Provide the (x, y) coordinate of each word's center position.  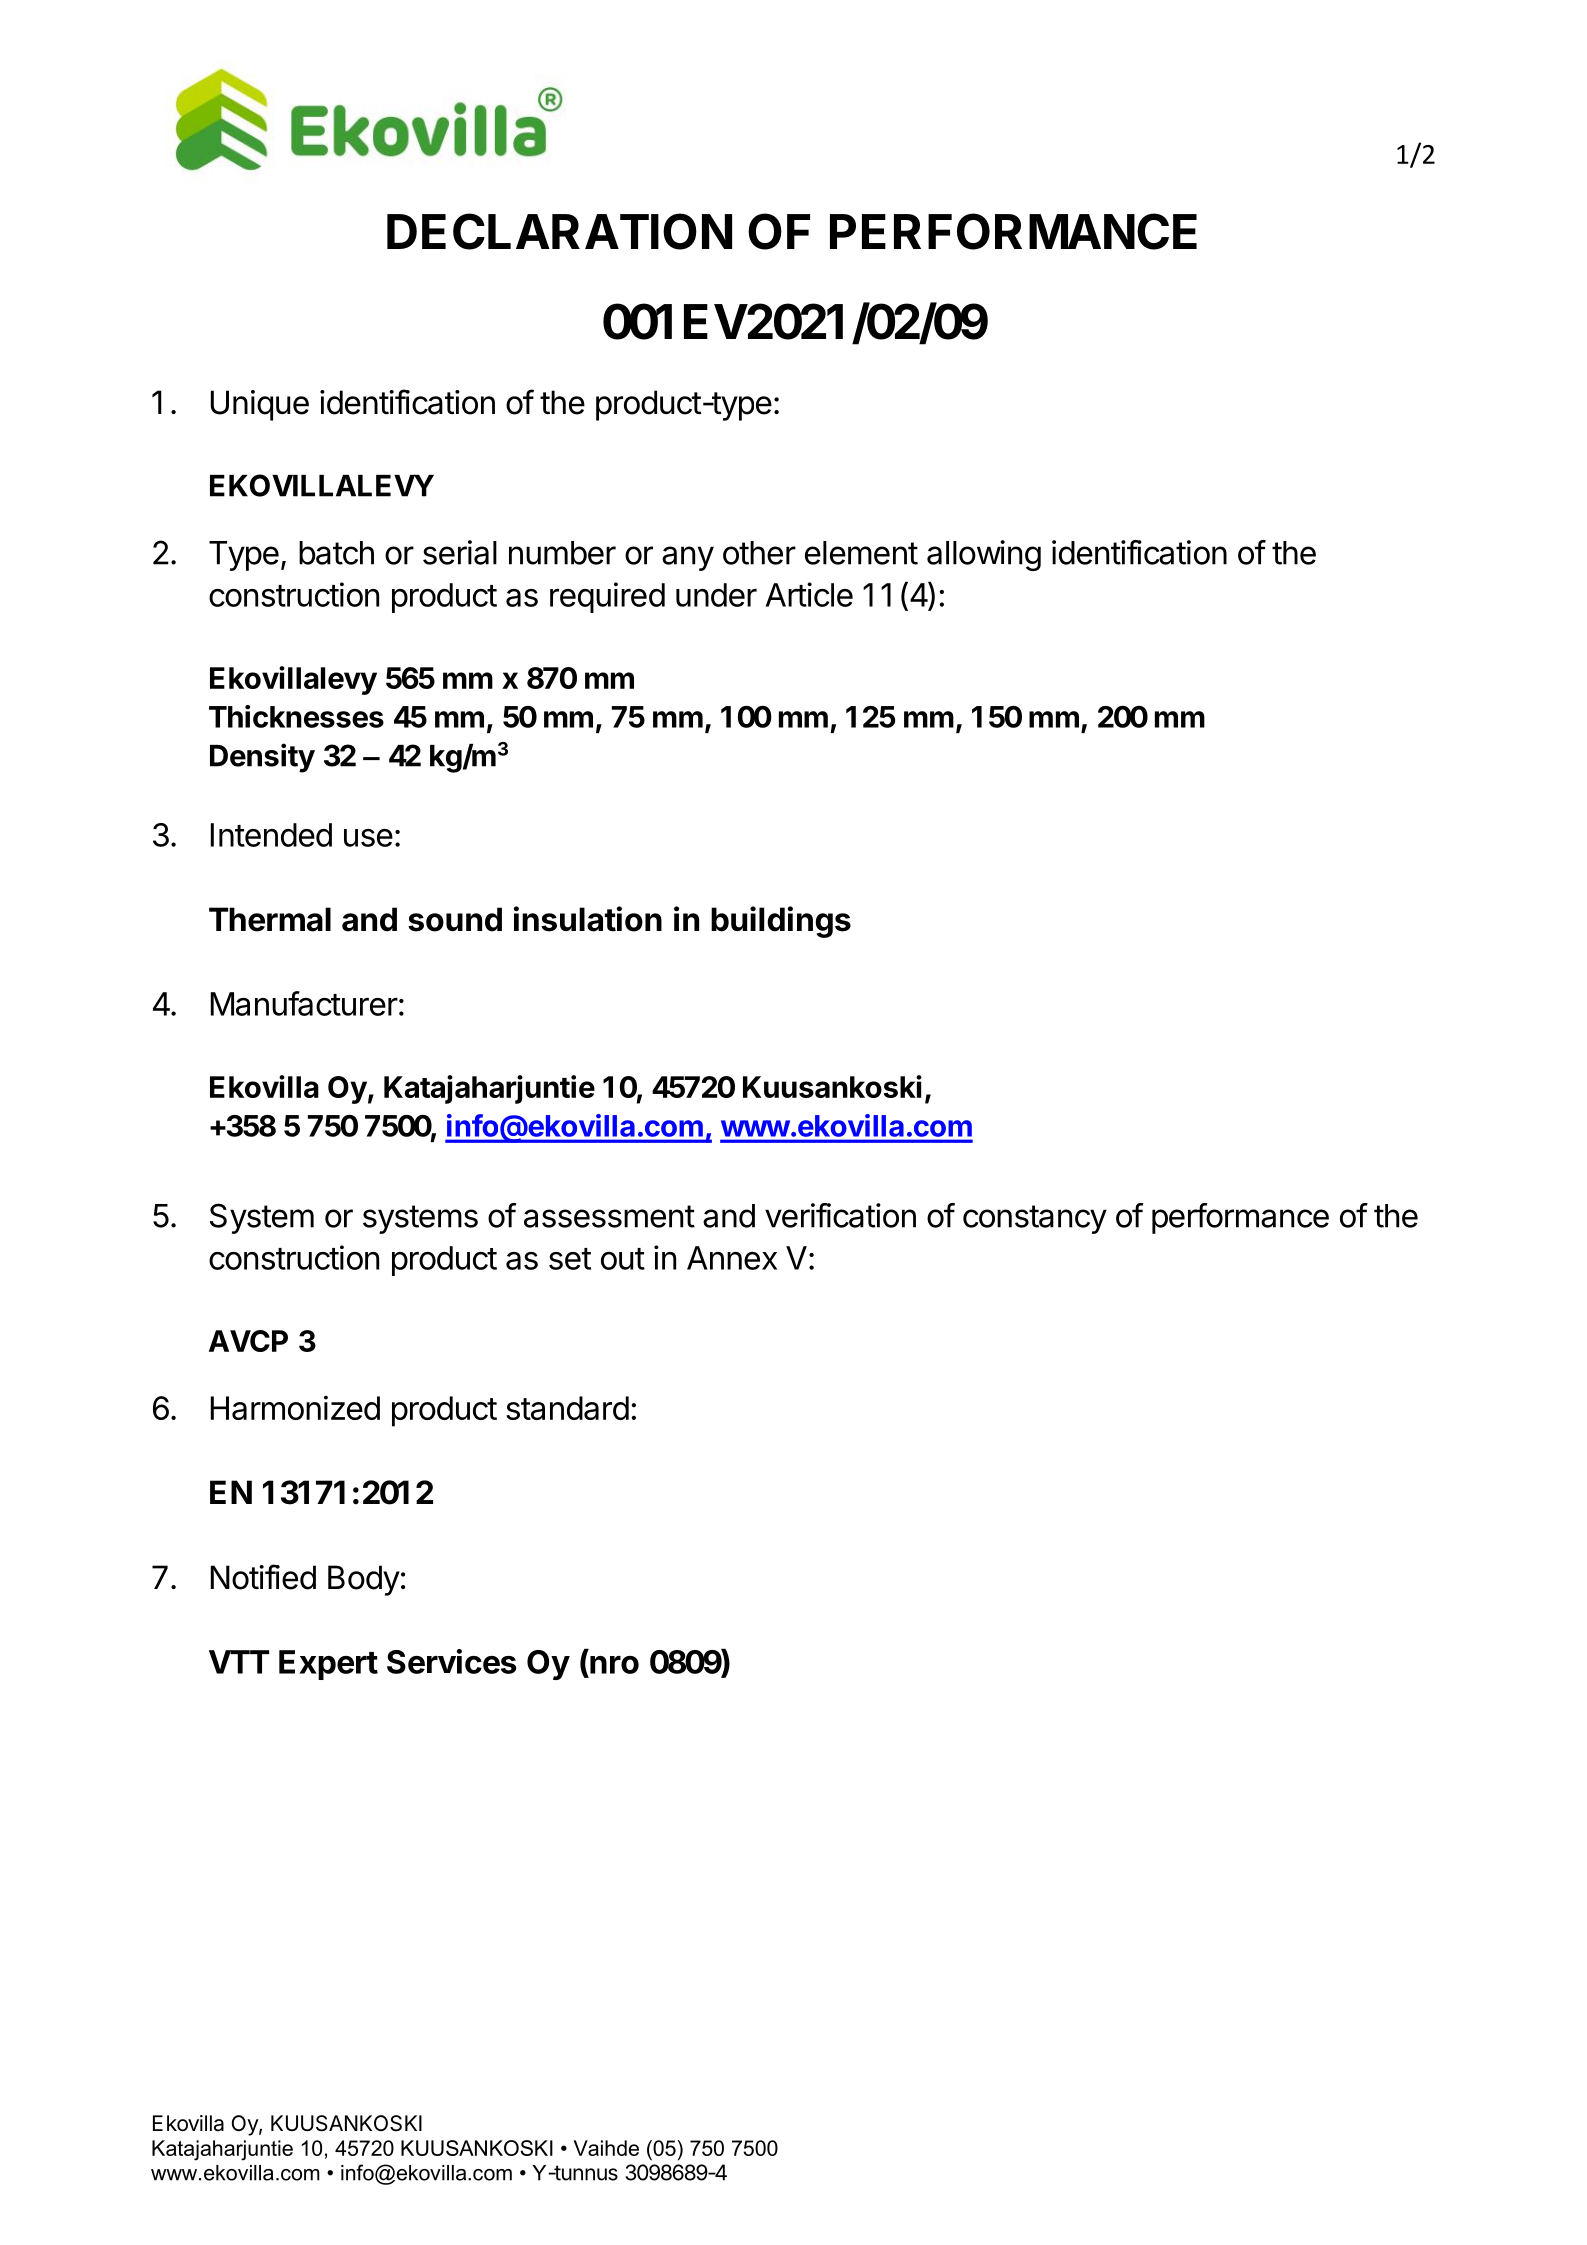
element (861, 553)
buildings (781, 922)
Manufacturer (304, 1003)
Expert (328, 1665)
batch (336, 553)
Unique (260, 405)
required (607, 597)
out (623, 1259)
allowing (984, 555)
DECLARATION (559, 231)
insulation (588, 919)
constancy (1035, 1219)
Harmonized (295, 1407)
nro (614, 1665)
